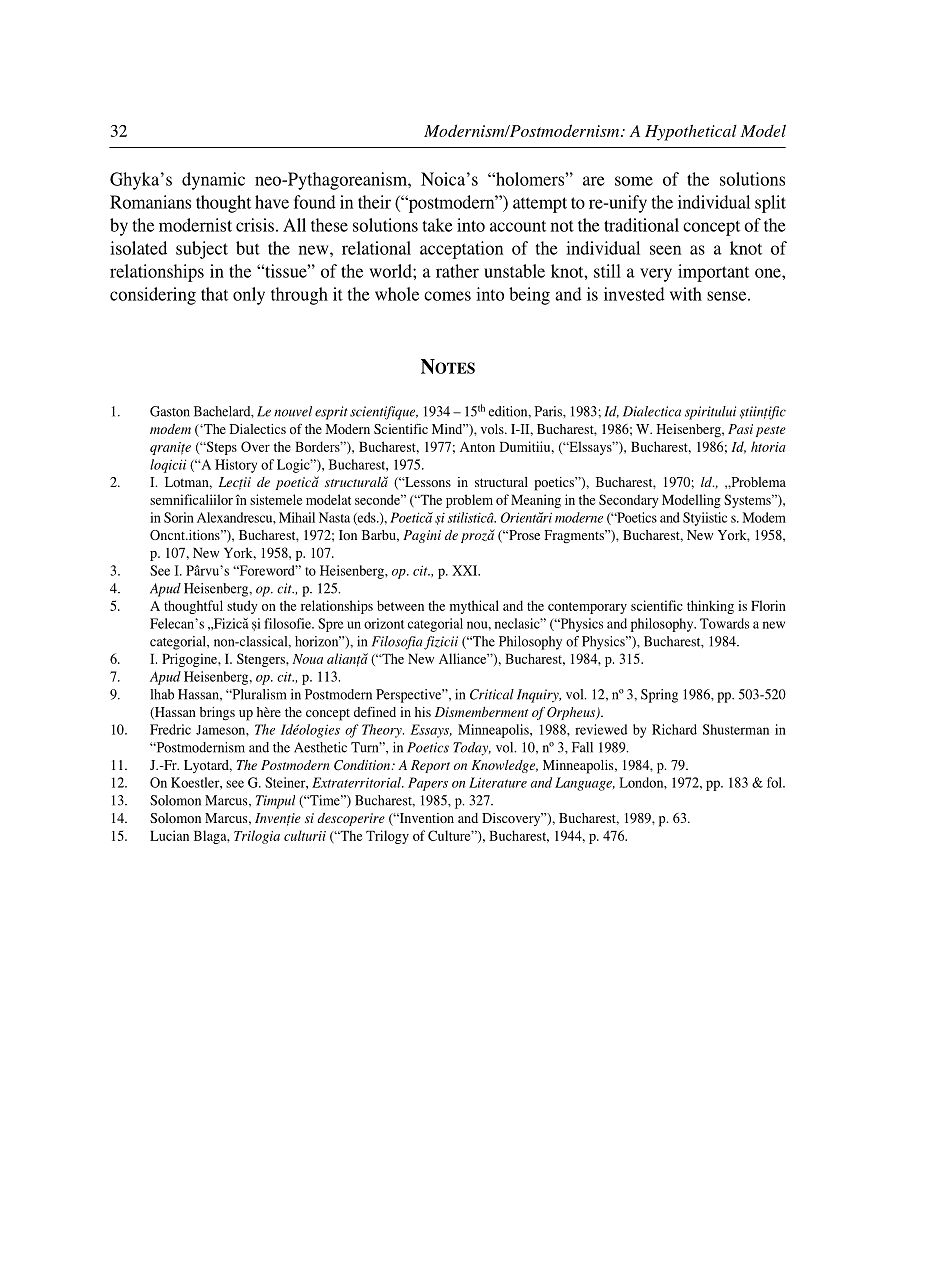 Image resolution: width=932 pixels, height=1288 pixels. I want to click on Secondary, so click(629, 501).
